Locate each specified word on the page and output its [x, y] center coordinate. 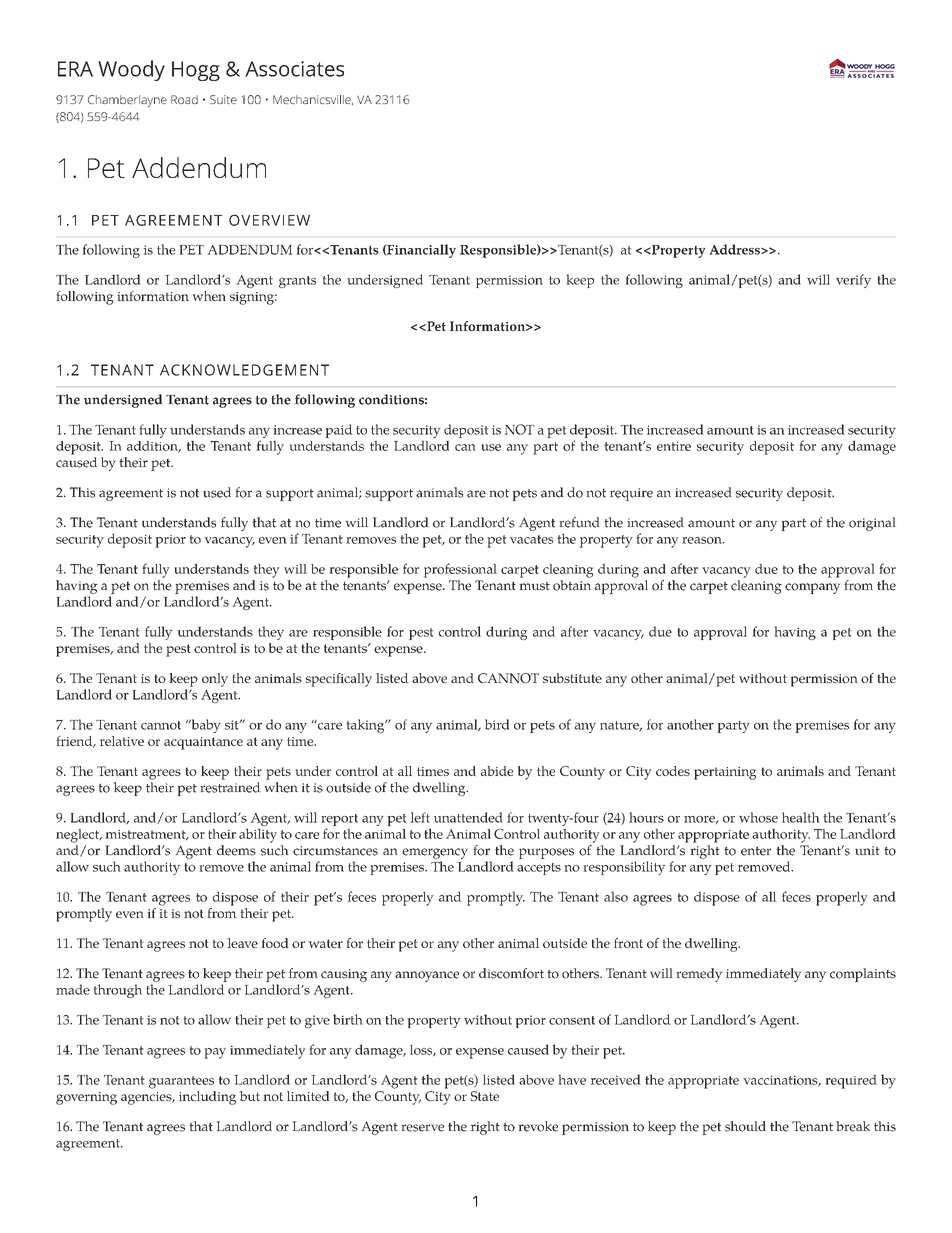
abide [497, 771]
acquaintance [203, 743]
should [745, 1126]
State [485, 1096]
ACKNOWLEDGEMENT [244, 370]
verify [853, 281]
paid [339, 431]
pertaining [725, 773]
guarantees [181, 1082]
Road [184, 99]
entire [674, 446]
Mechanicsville [313, 100]
